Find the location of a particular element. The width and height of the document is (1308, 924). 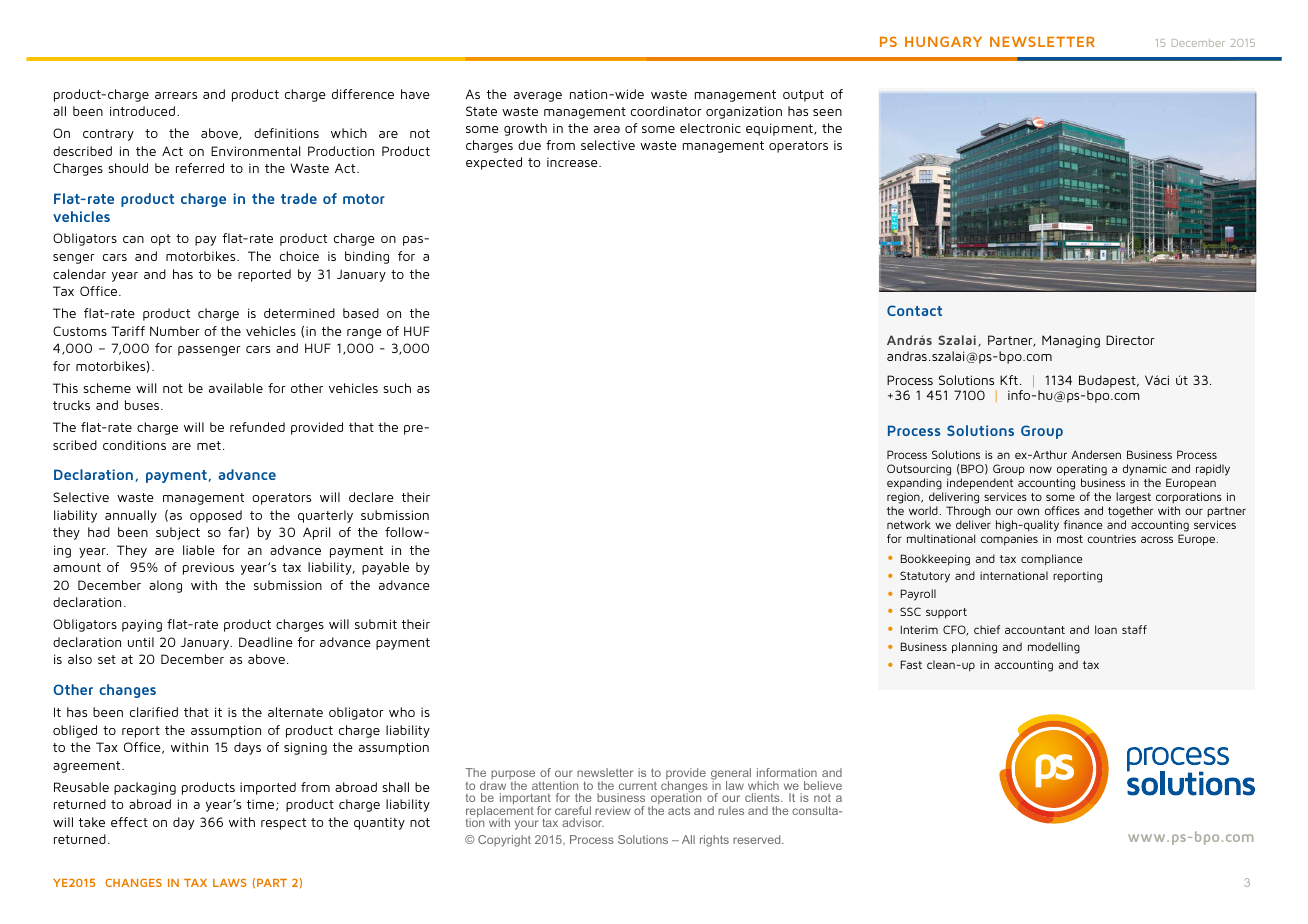

coordinator is located at coordinates (666, 111).
